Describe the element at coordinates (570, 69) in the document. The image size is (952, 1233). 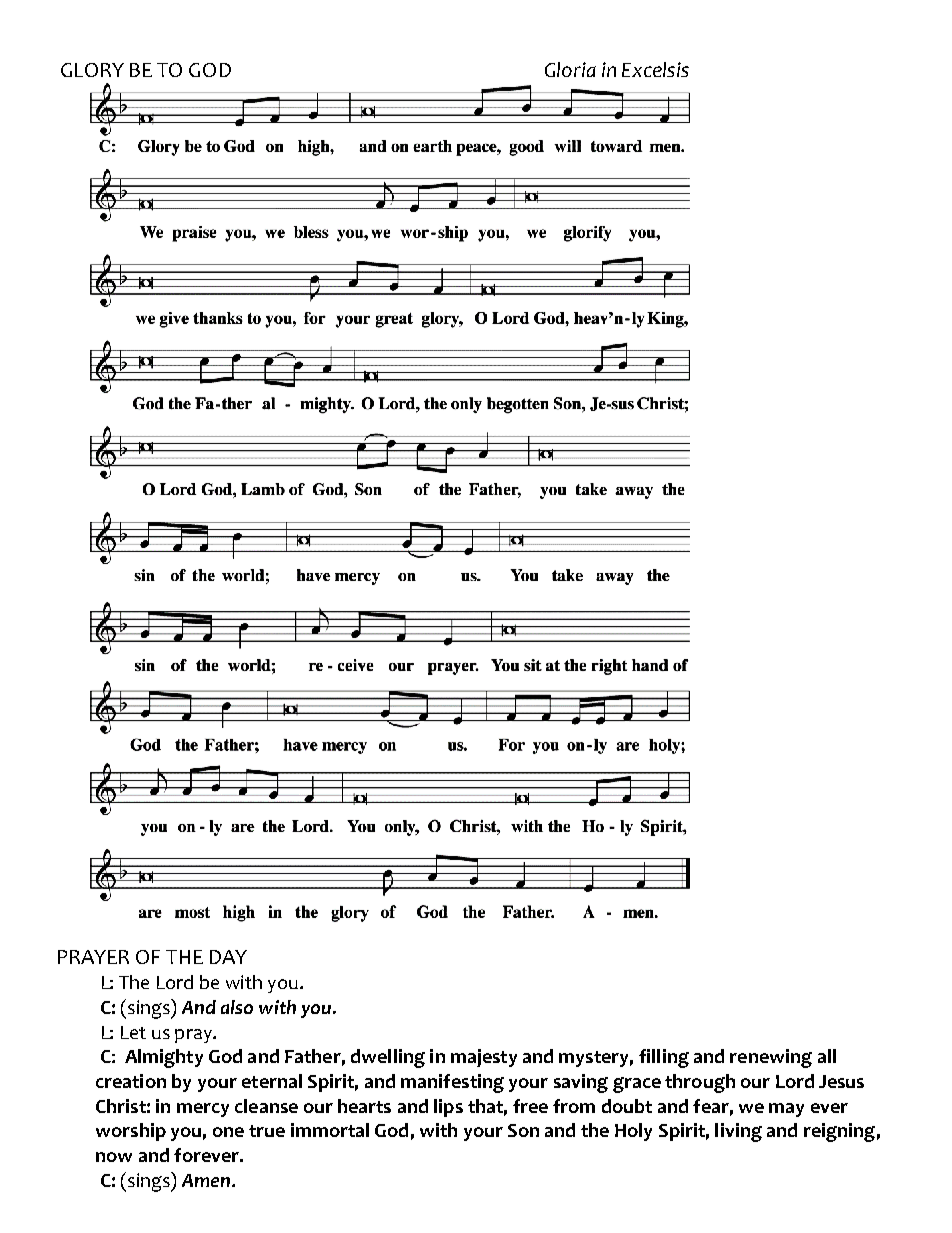
I see `Gloria` at that location.
